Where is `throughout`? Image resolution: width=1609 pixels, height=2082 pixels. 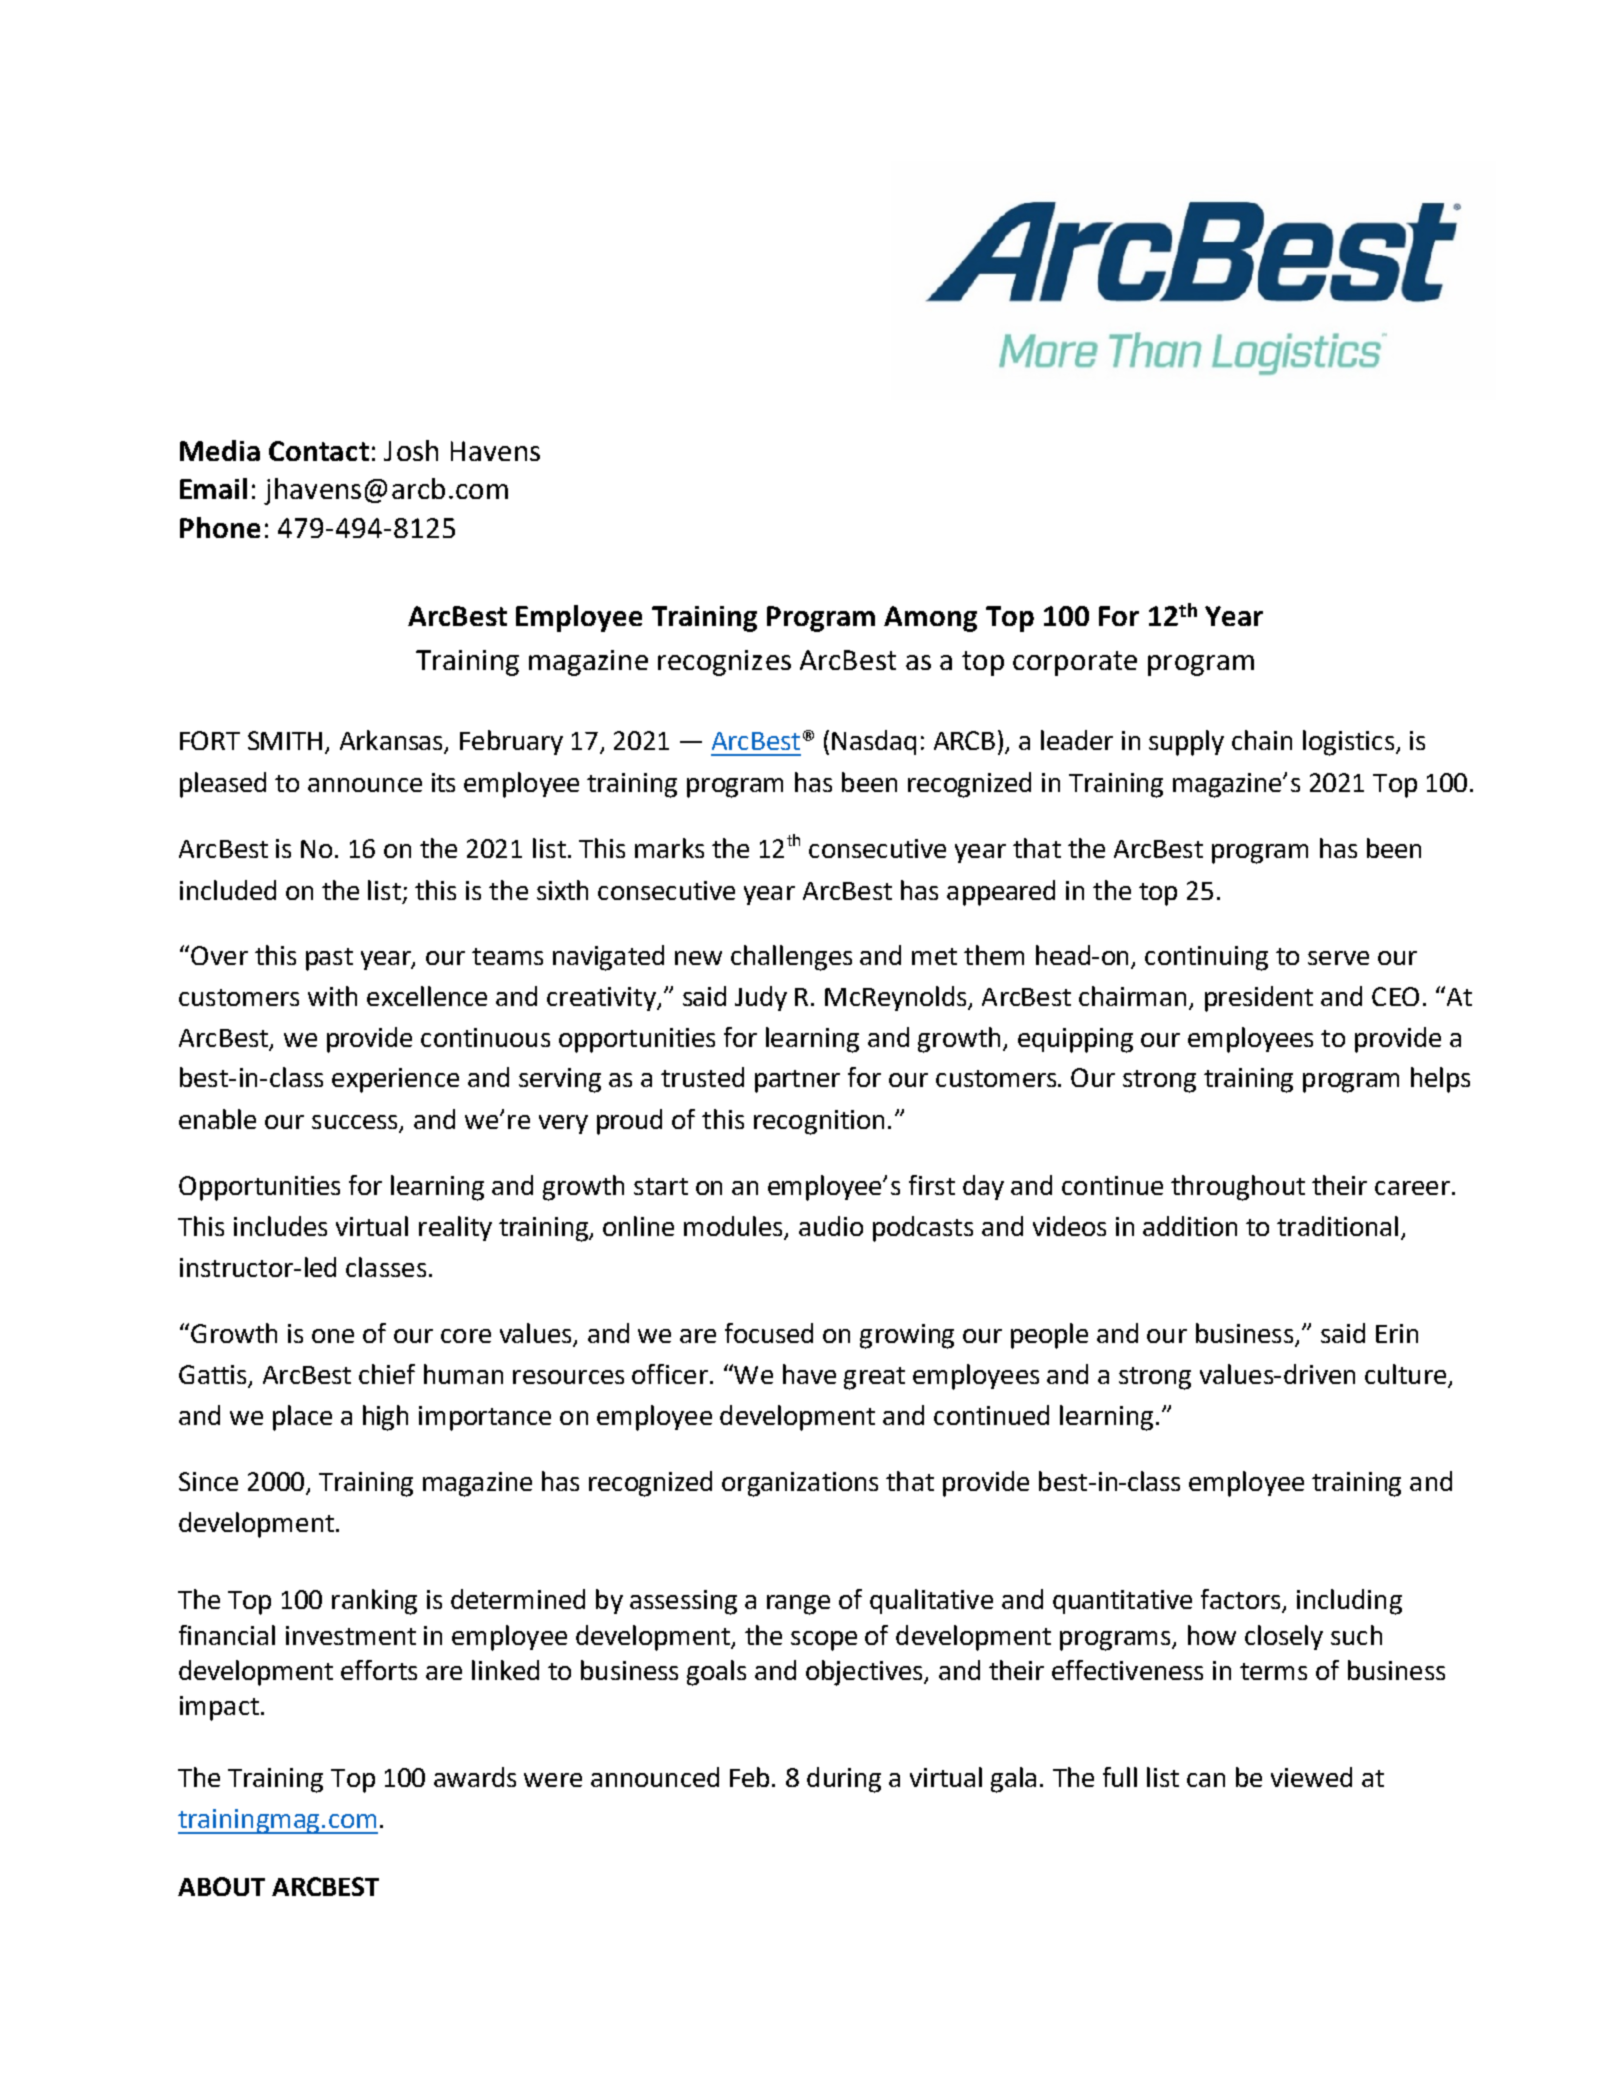
throughout is located at coordinates (1238, 1188).
